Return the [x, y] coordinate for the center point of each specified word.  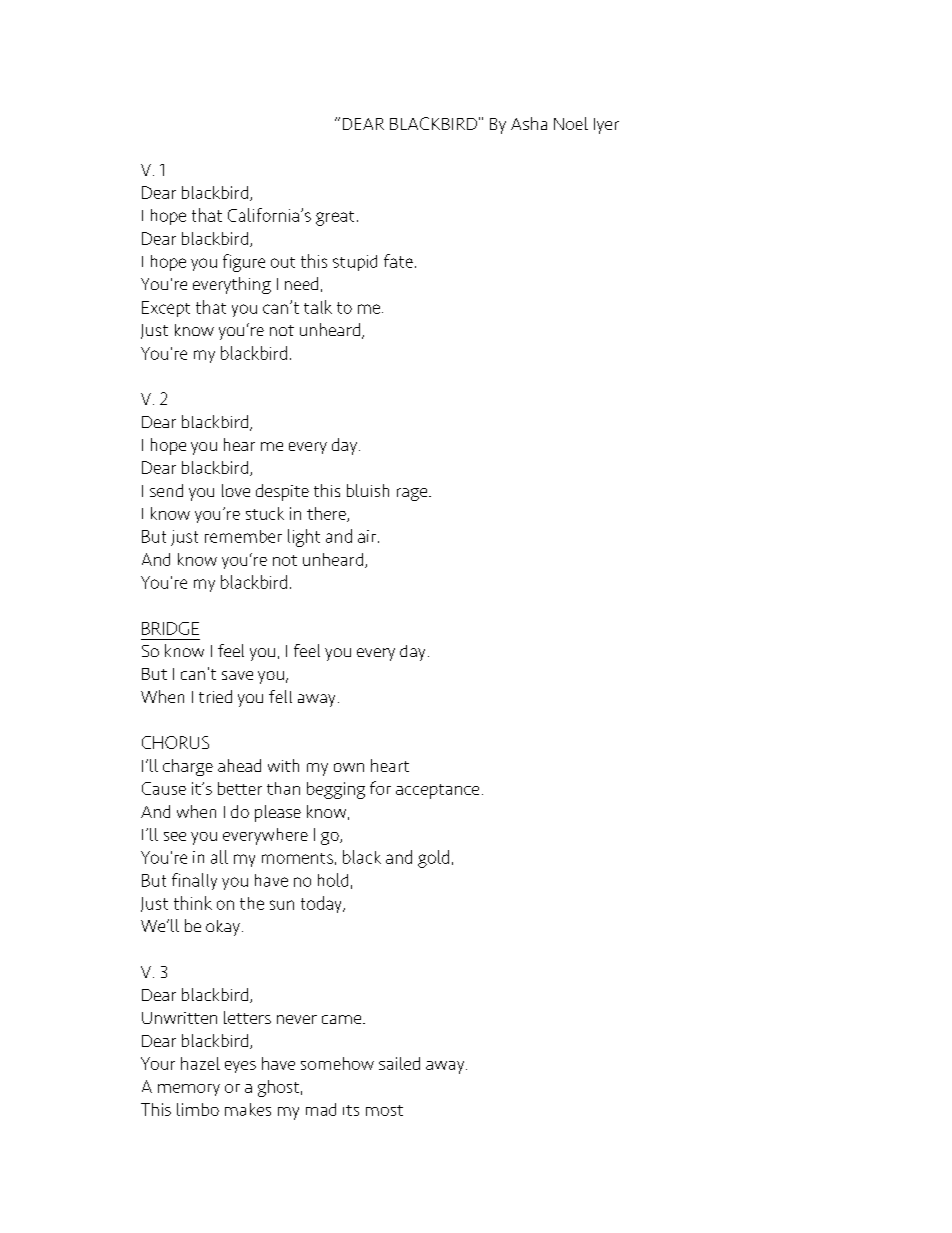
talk [318, 307]
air [368, 536]
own [349, 767]
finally [194, 881]
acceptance [437, 791]
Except [166, 309]
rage [412, 494]
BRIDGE [170, 628]
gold [433, 859]
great [335, 218]
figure [244, 263]
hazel [200, 1063]
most [384, 1110]
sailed [399, 1063]
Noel [571, 123]
